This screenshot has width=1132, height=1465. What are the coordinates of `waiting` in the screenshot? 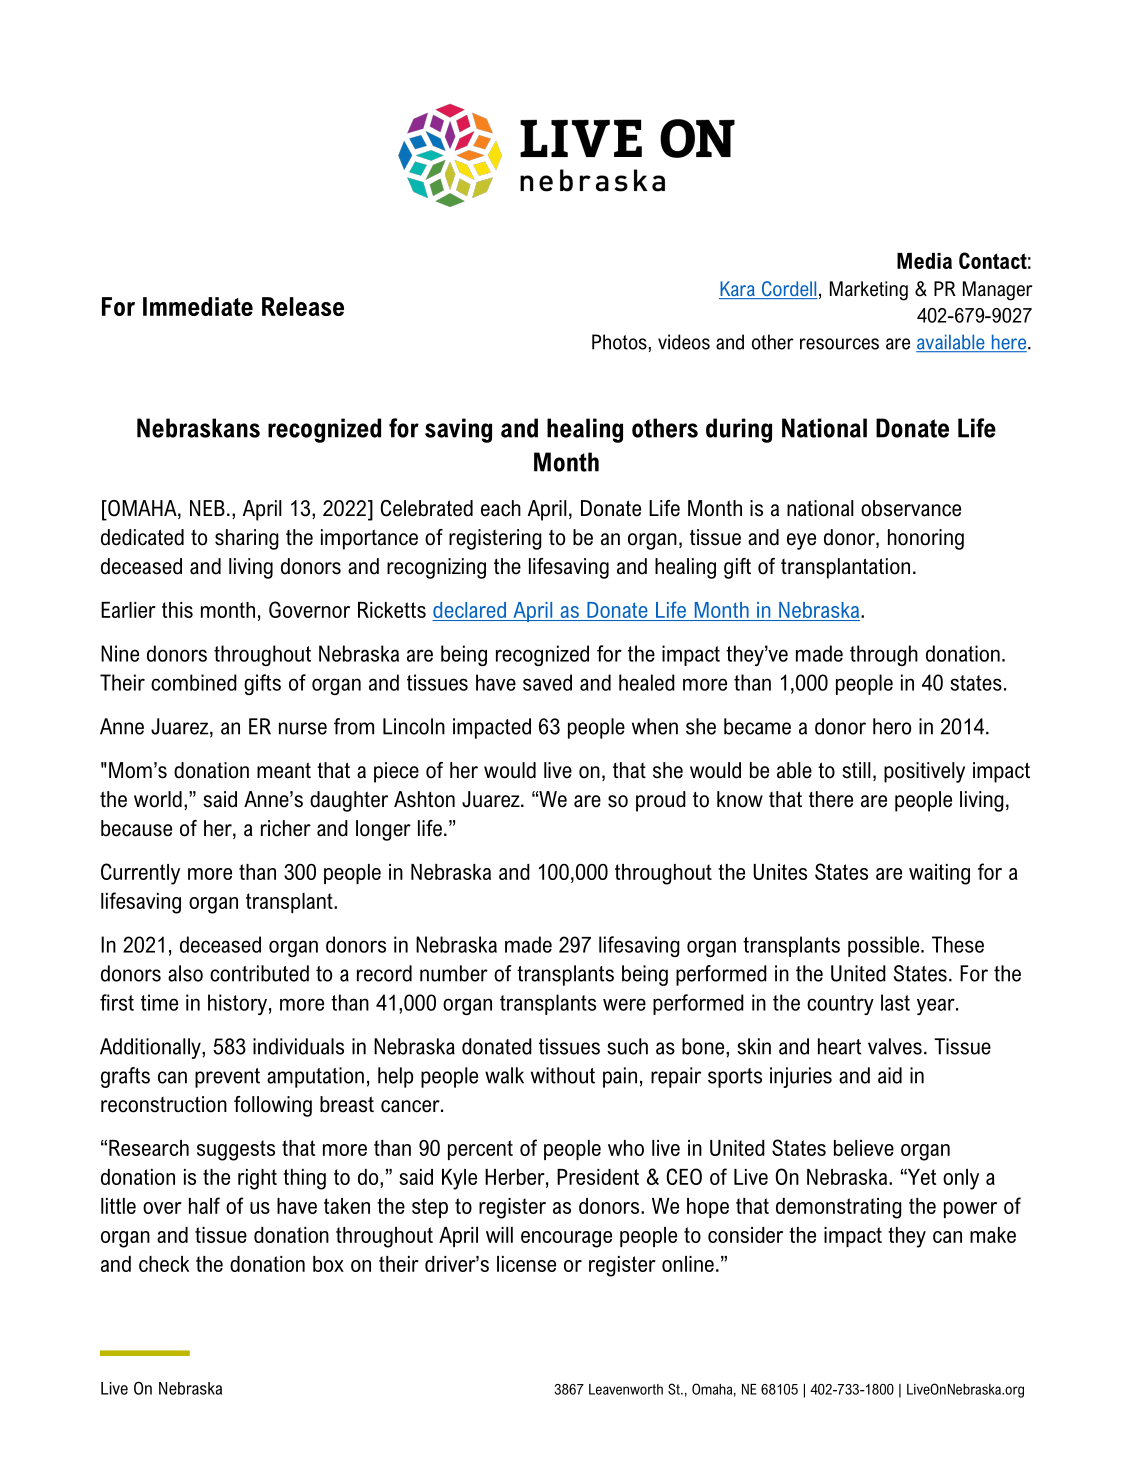 It's located at (939, 874).
